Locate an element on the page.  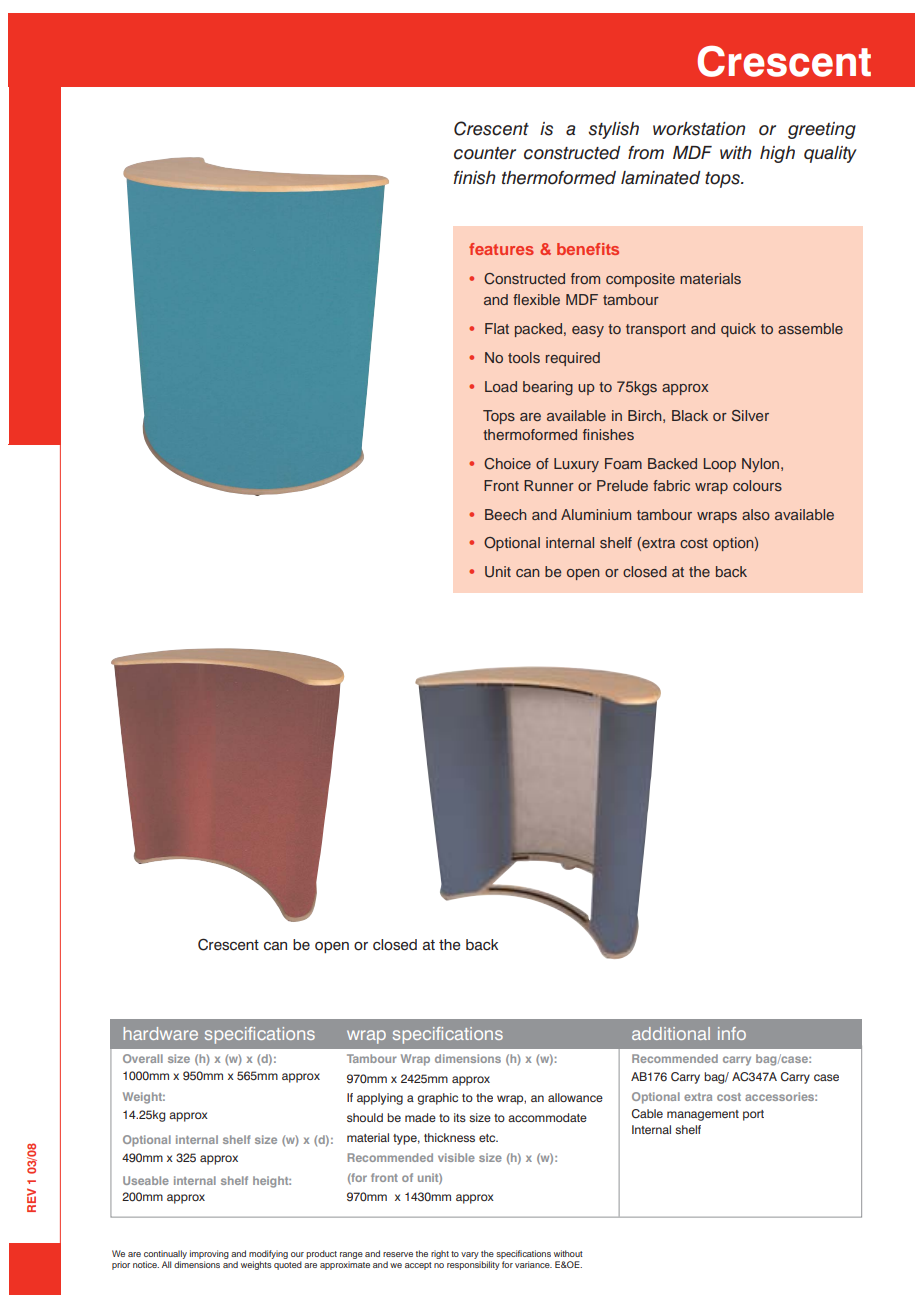
also is located at coordinates (756, 514).
